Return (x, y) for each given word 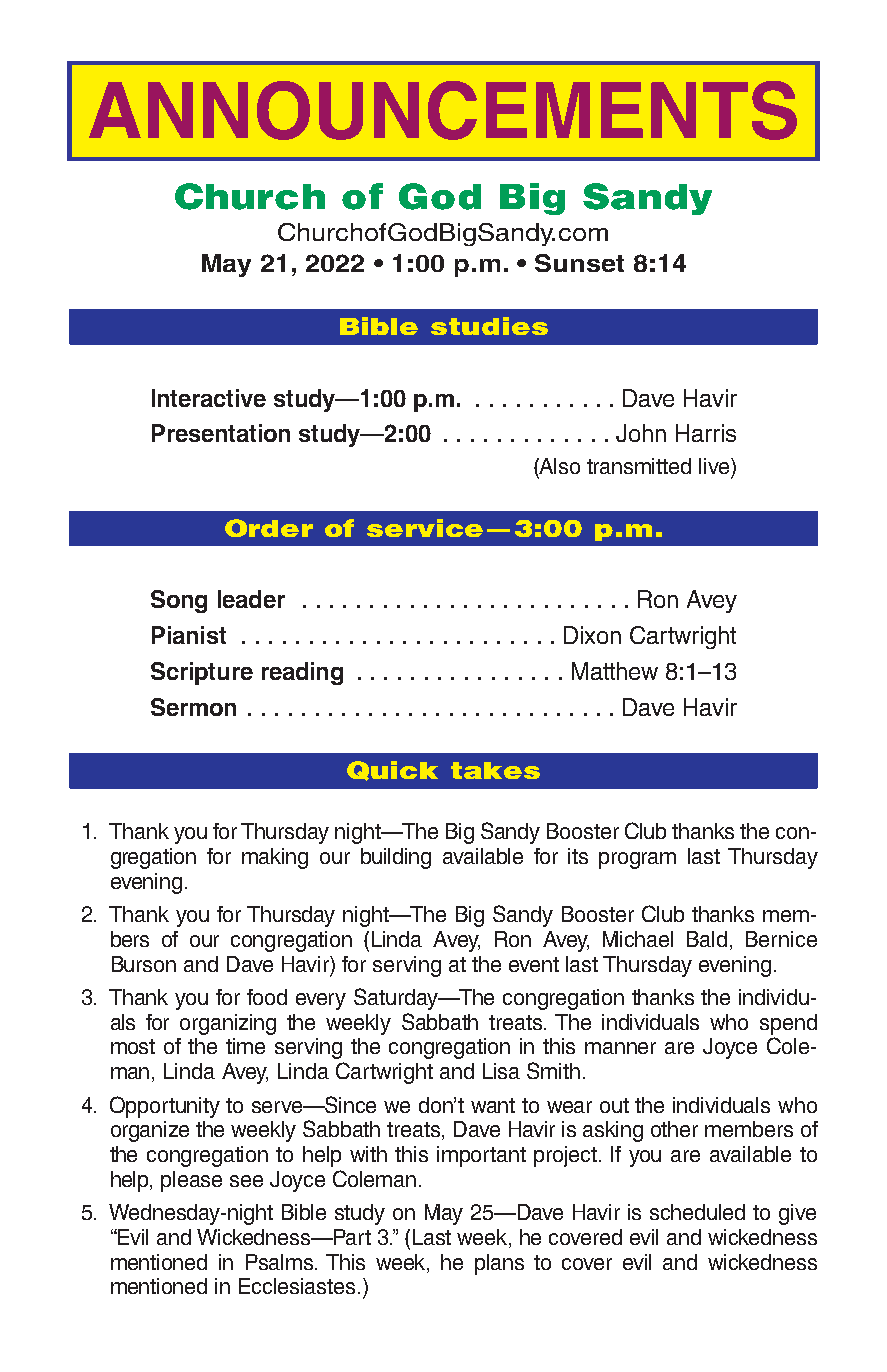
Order (269, 528)
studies (489, 326)
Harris (706, 433)
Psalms (281, 1262)
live (715, 466)
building (396, 858)
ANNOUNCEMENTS (443, 110)
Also (559, 466)
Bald (707, 939)
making (275, 858)
